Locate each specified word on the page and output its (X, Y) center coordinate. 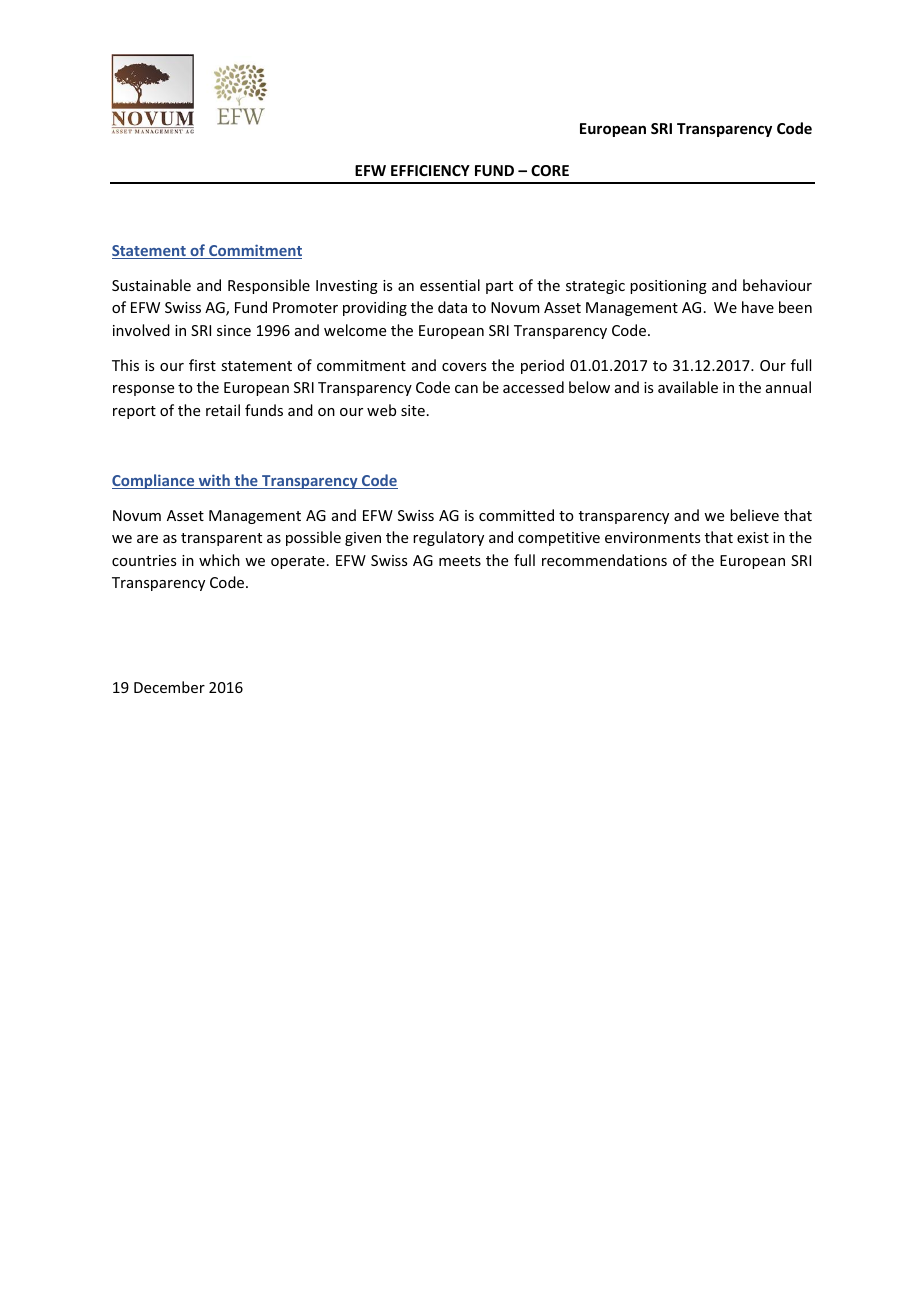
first (202, 365)
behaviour (777, 285)
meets (460, 561)
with (214, 481)
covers (464, 367)
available (688, 387)
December (169, 687)
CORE (550, 170)
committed (516, 515)
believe (754, 515)
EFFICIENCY (430, 170)
